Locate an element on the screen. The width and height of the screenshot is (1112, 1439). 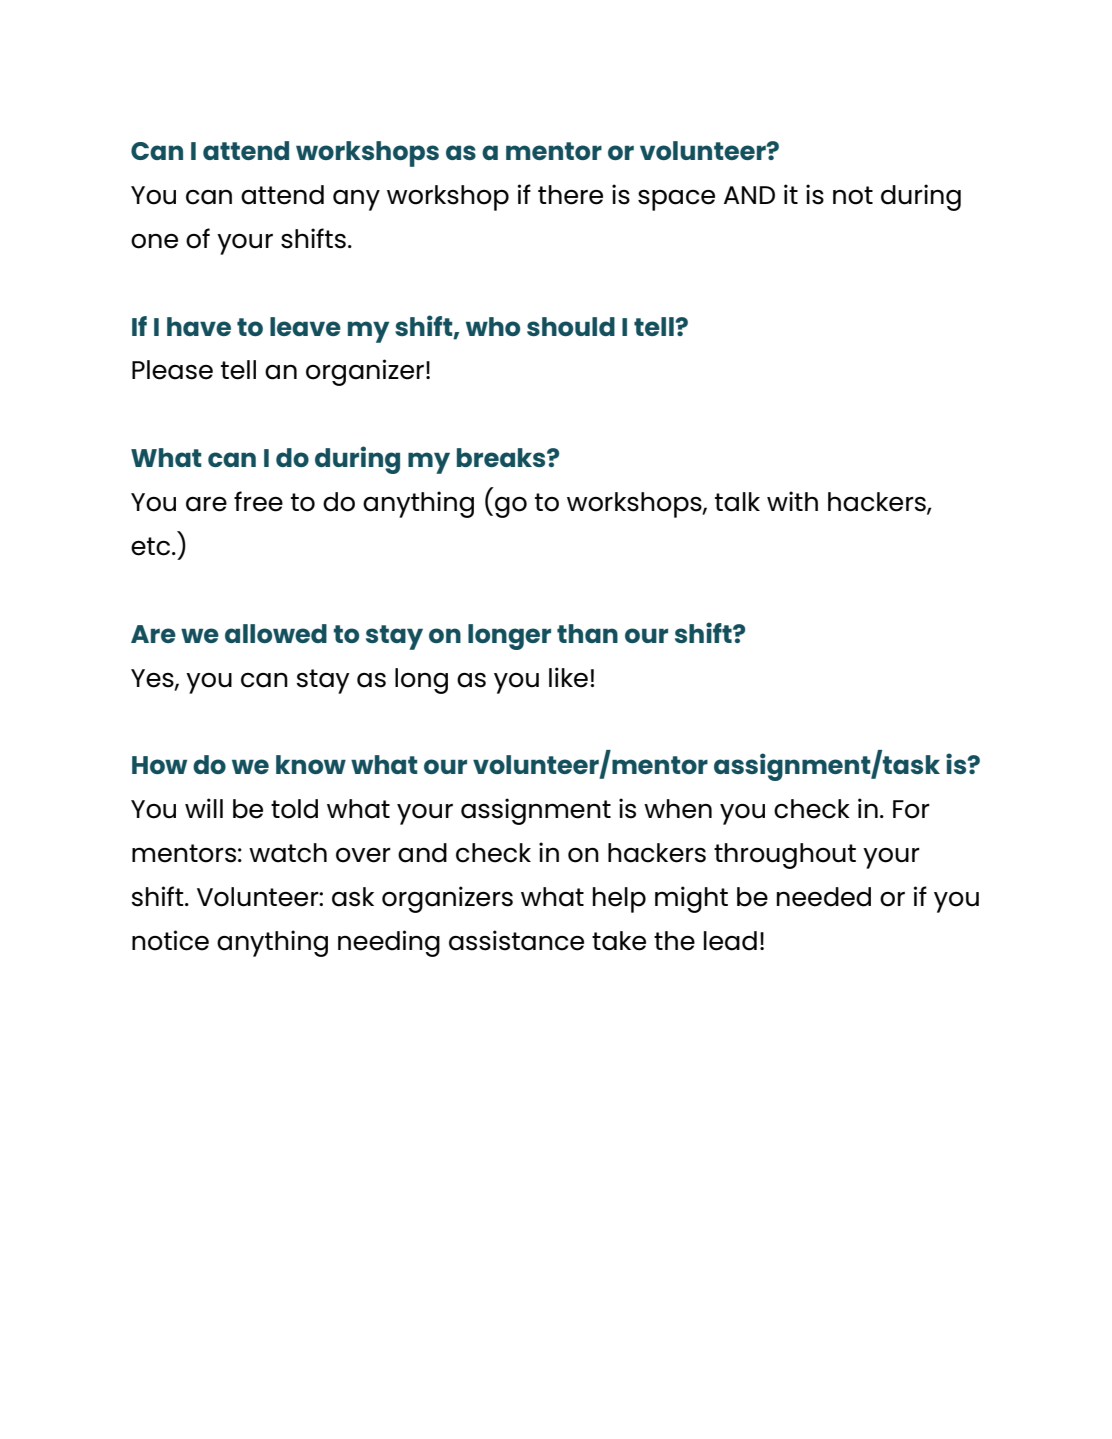
assistance is located at coordinates (516, 940).
